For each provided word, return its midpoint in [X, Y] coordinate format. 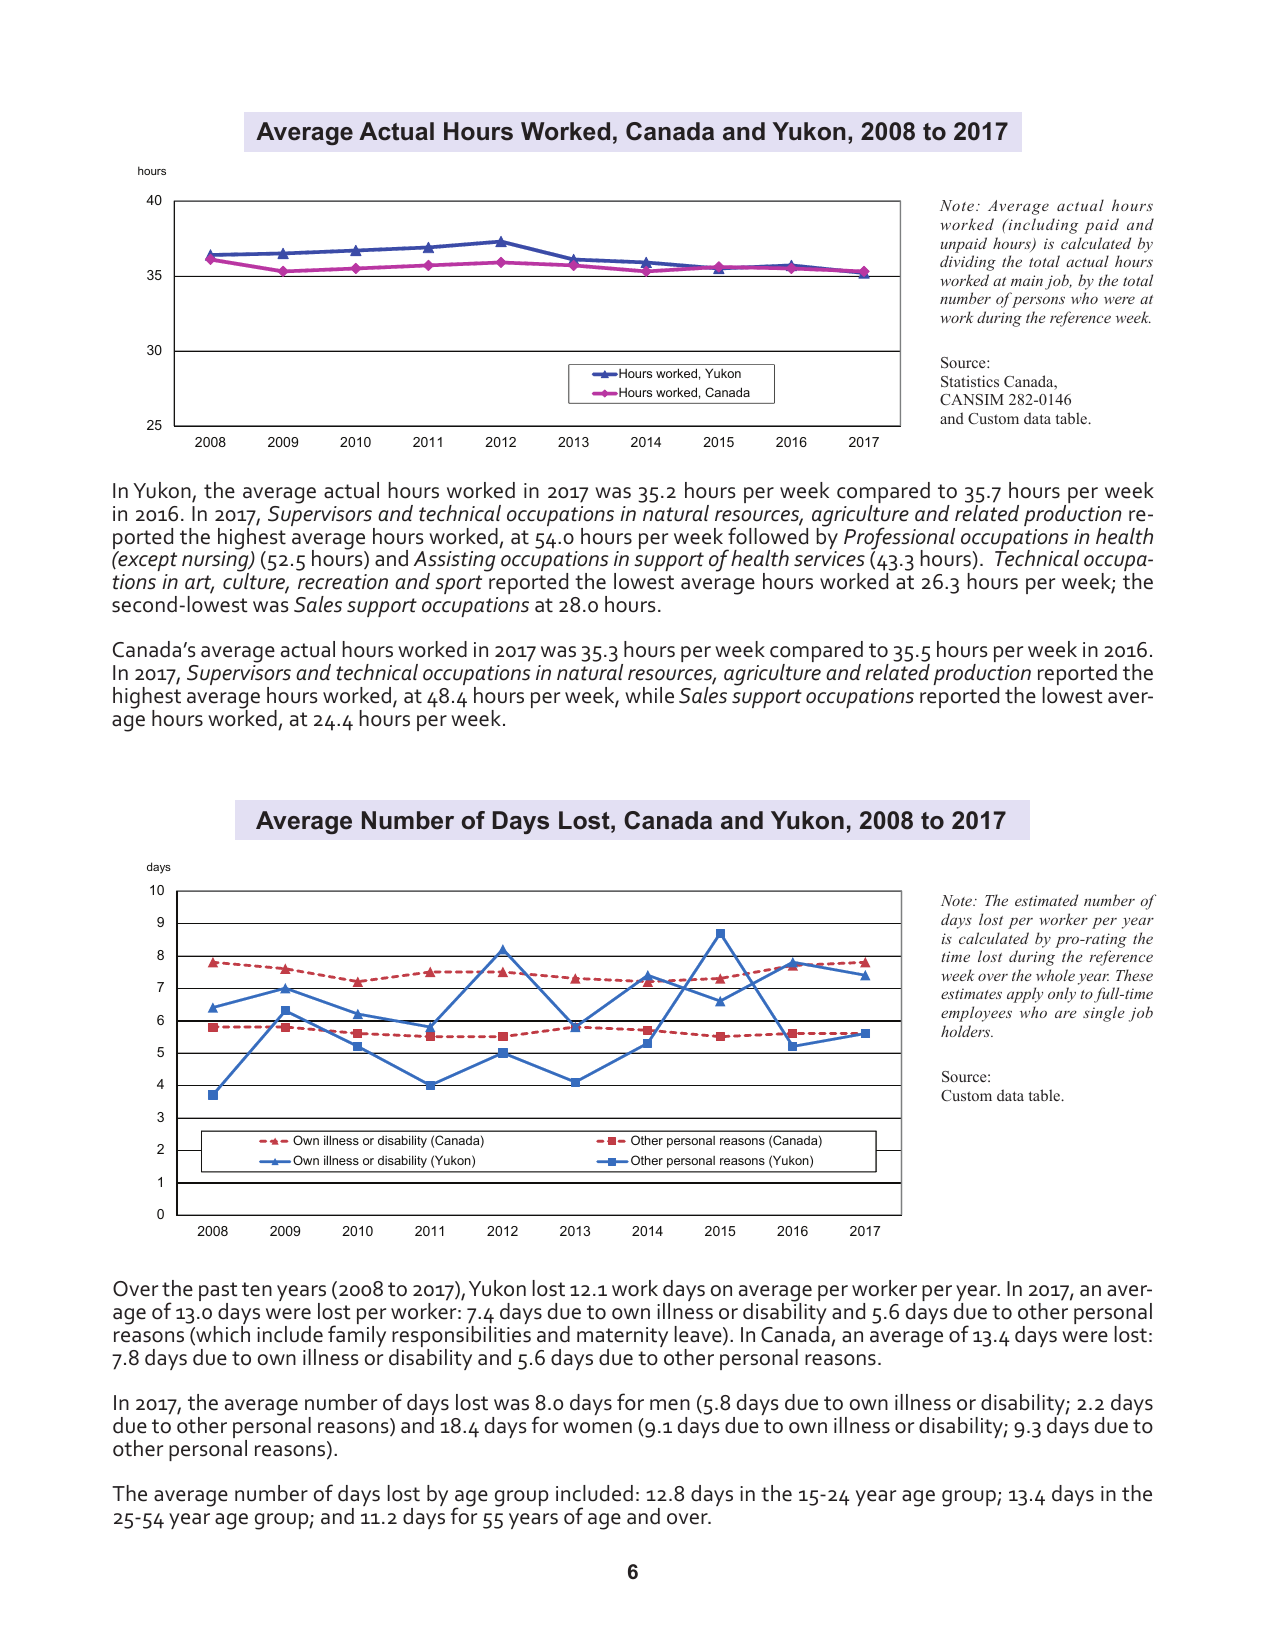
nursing [216, 562]
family [357, 1335]
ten [257, 1289]
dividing [968, 263]
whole [1055, 975]
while [649, 695]
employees [976, 1014]
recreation [343, 582]
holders [967, 1031]
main [1028, 282]
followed [768, 535]
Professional [899, 539]
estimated [1046, 900]
